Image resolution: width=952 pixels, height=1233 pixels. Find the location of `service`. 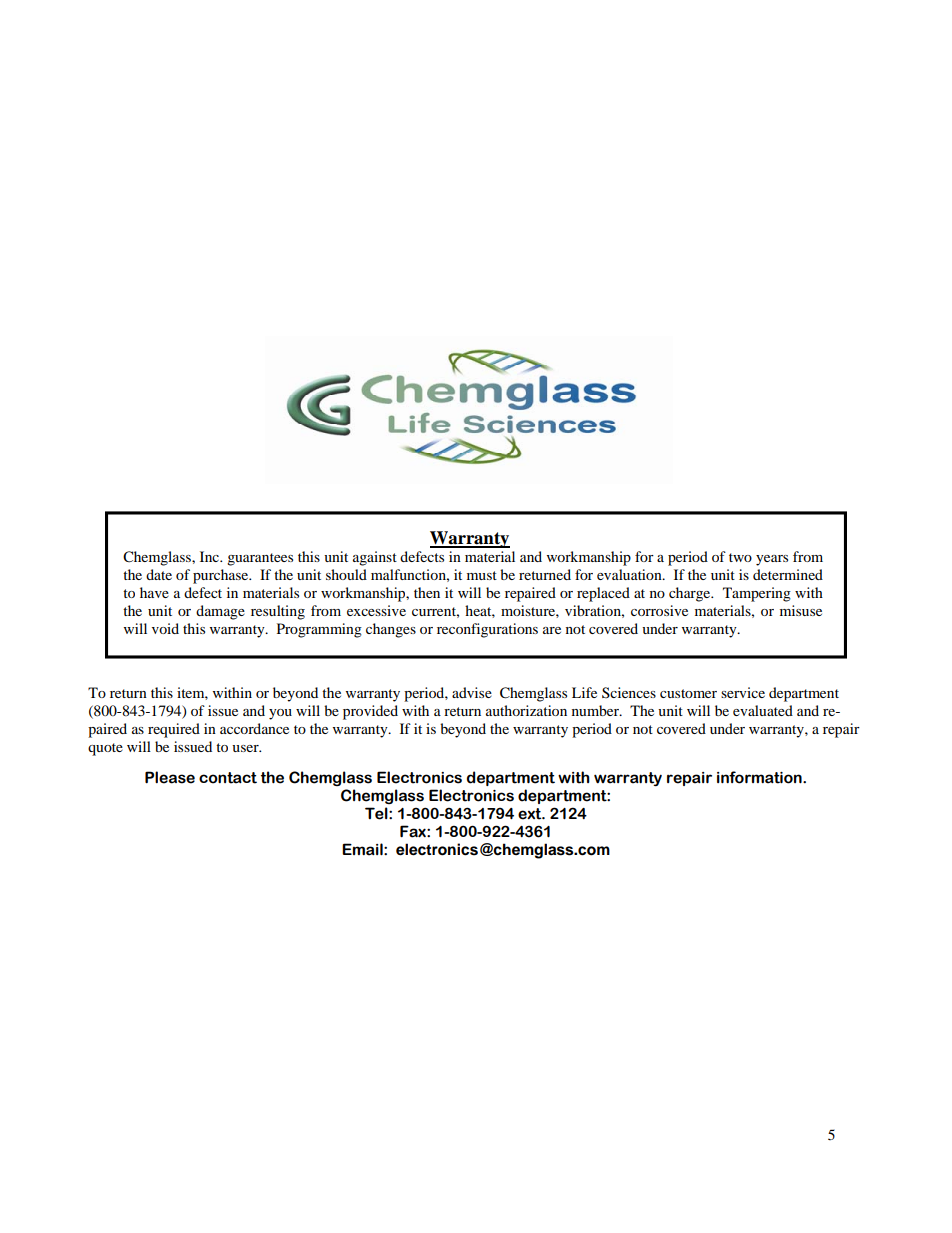

service is located at coordinates (743, 692).
